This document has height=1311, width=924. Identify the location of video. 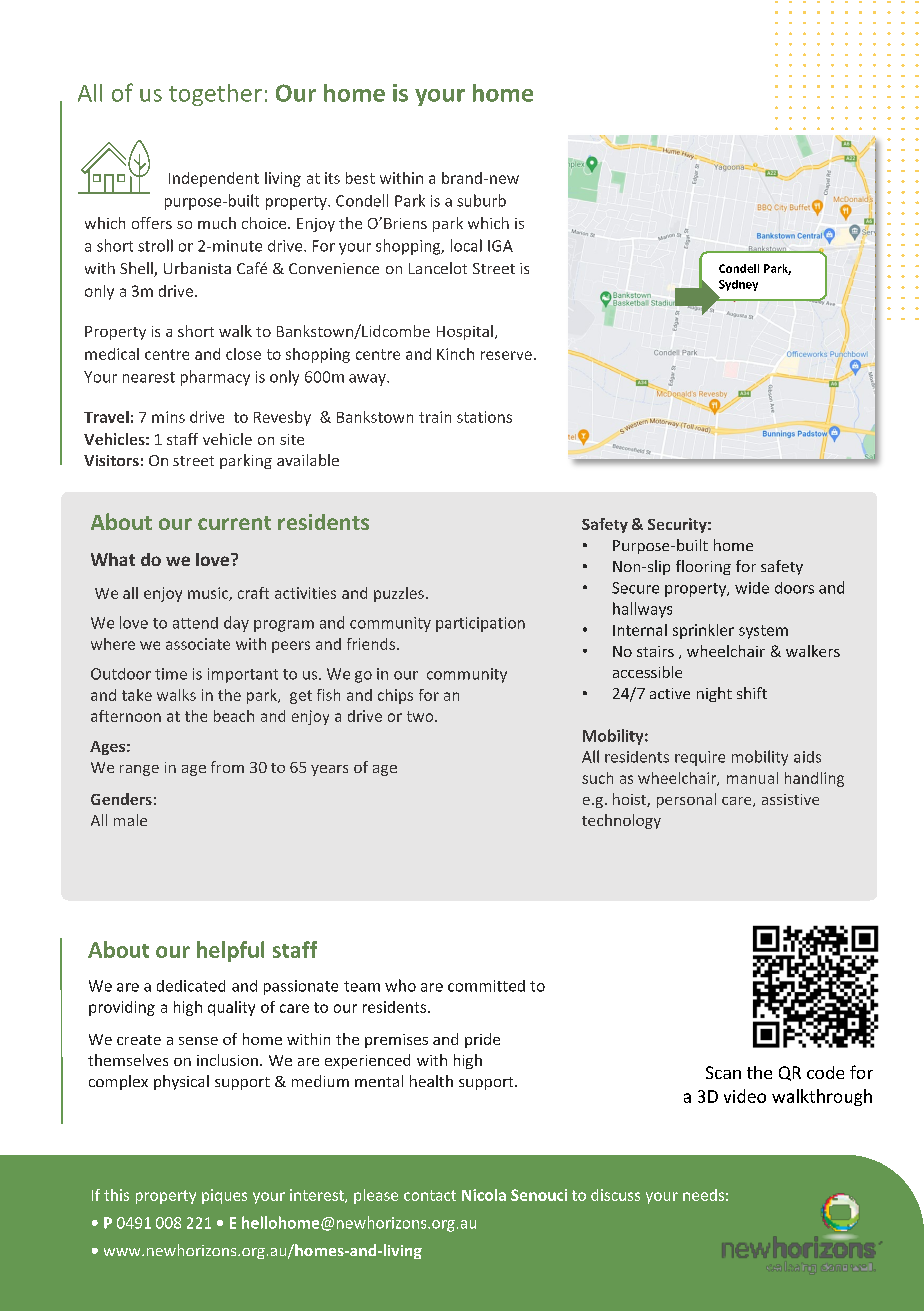
(745, 1096).
